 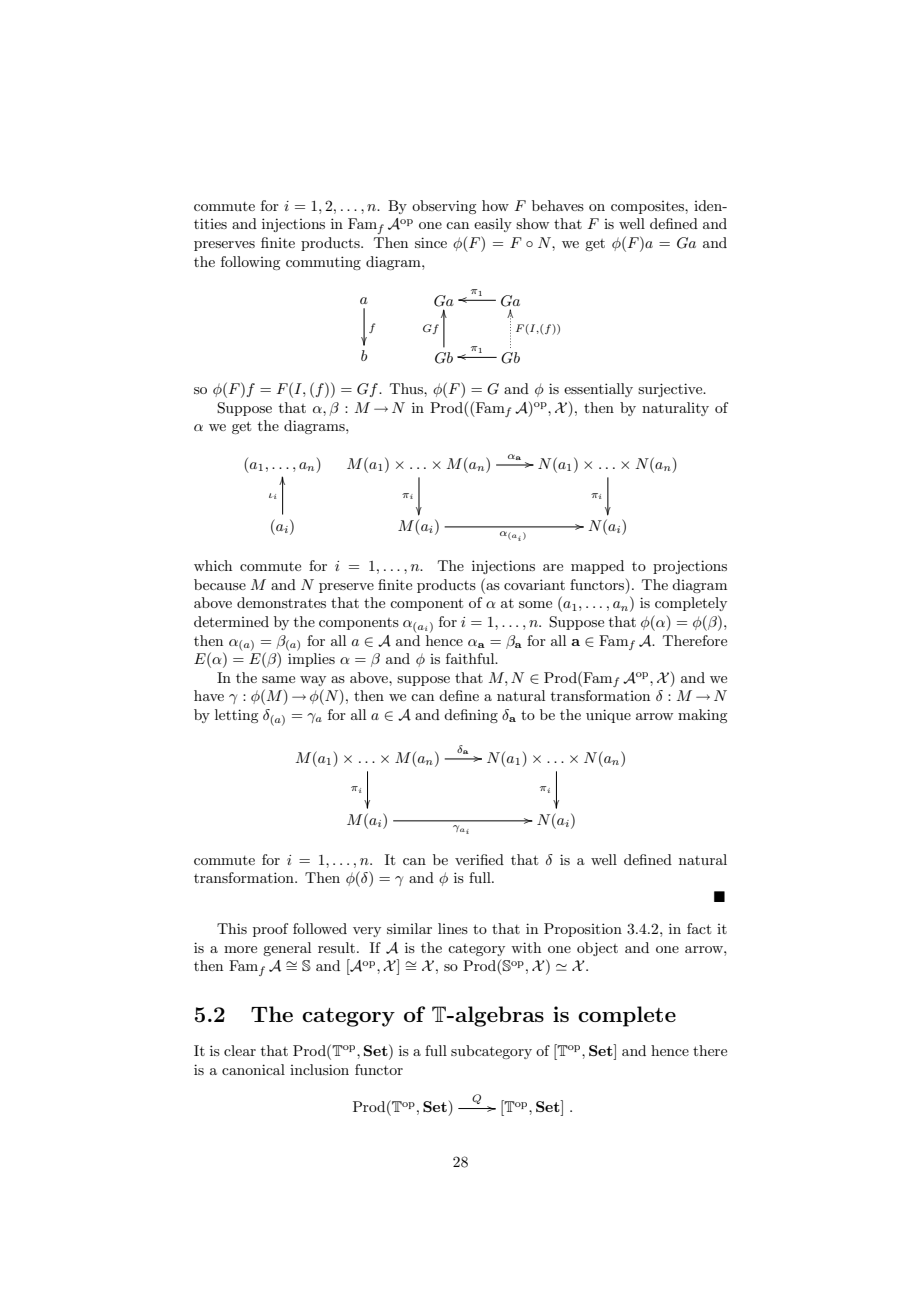 I want to click on since, so click(x=431, y=242).
